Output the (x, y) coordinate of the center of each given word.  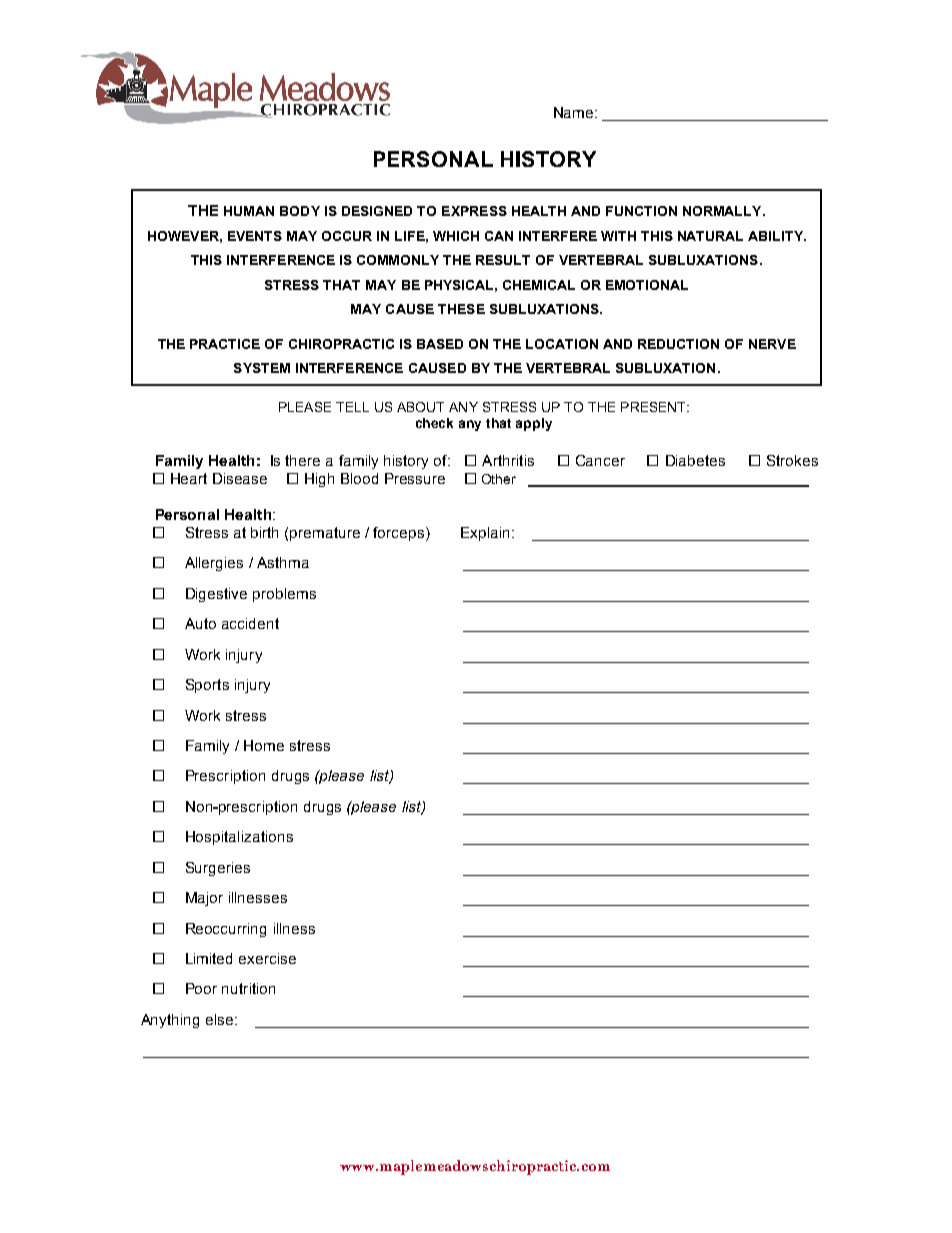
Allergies (214, 564)
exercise (267, 958)
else (221, 1019)
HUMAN (249, 211)
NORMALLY (723, 211)
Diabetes (695, 460)
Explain (487, 534)
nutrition (248, 988)
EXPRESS (474, 211)
